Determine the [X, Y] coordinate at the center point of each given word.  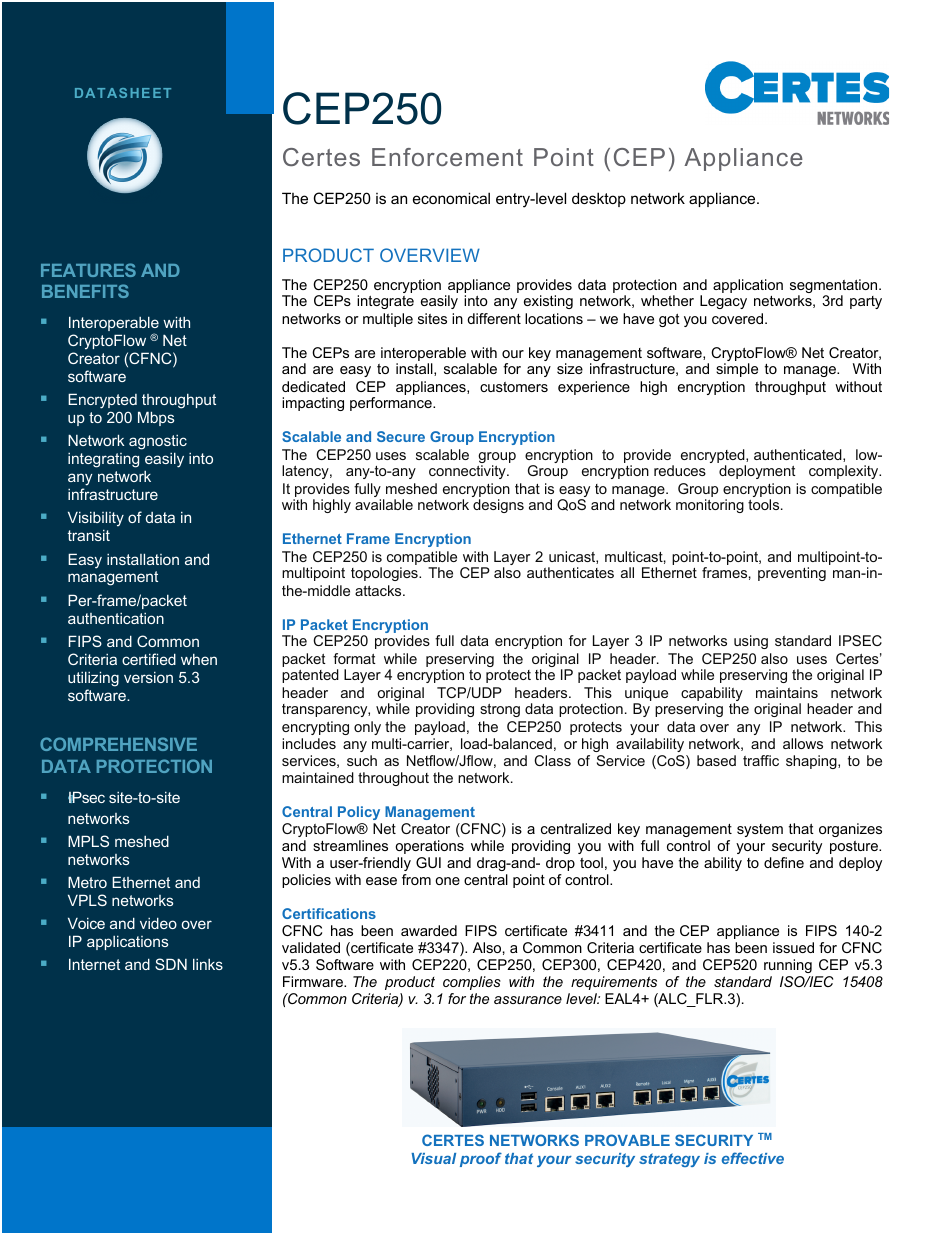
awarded [429, 930]
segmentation [835, 287]
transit [89, 535]
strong [500, 710]
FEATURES [88, 270]
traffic [761, 760]
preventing [792, 574]
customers [514, 387]
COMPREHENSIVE [118, 744]
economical [451, 198]
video [158, 923]
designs [498, 506]
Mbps [156, 418]
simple [737, 370]
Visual [433, 1158]
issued [793, 947]
